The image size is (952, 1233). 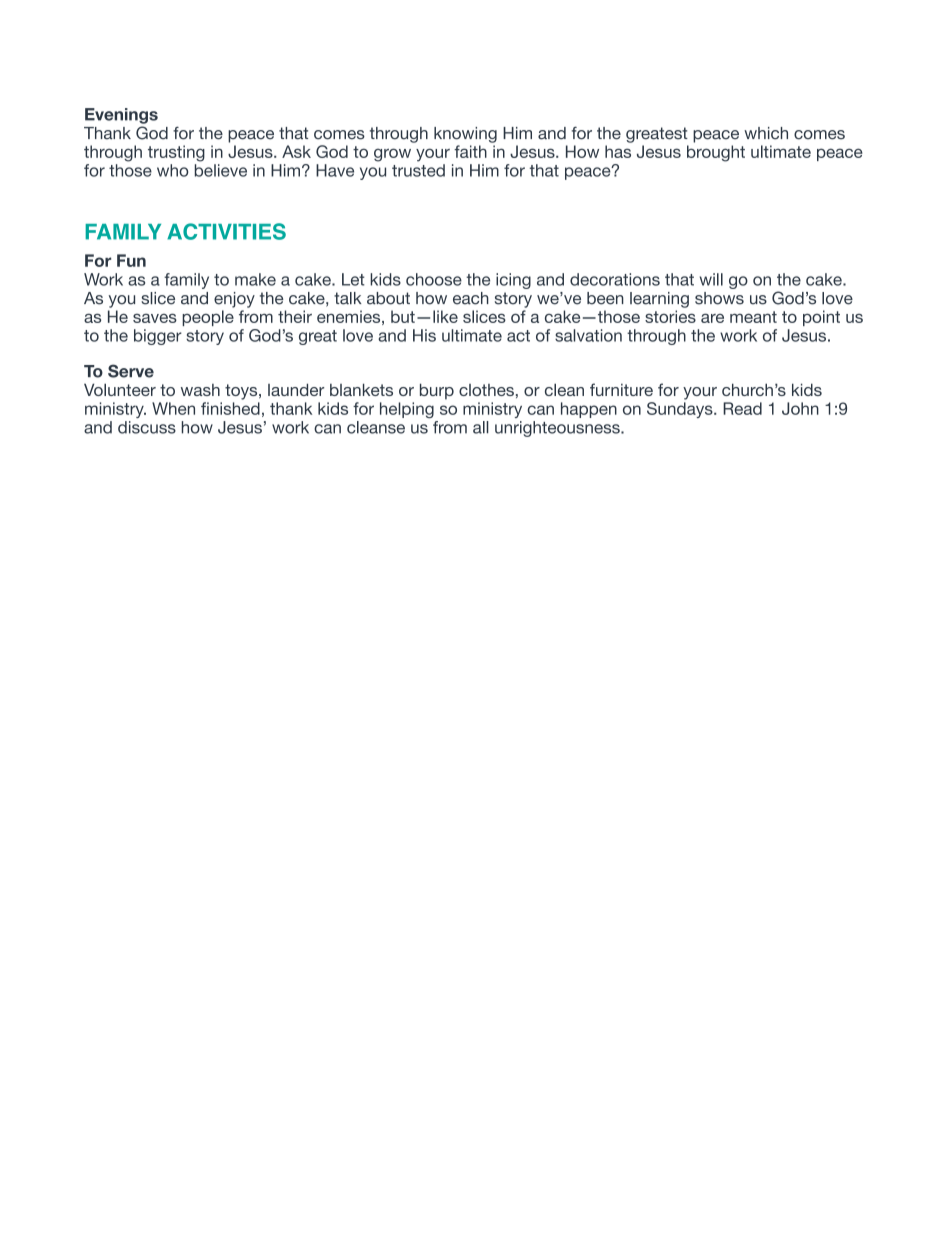 What do you see at coordinates (121, 116) in the image?
I see `Evenings` at bounding box center [121, 116].
